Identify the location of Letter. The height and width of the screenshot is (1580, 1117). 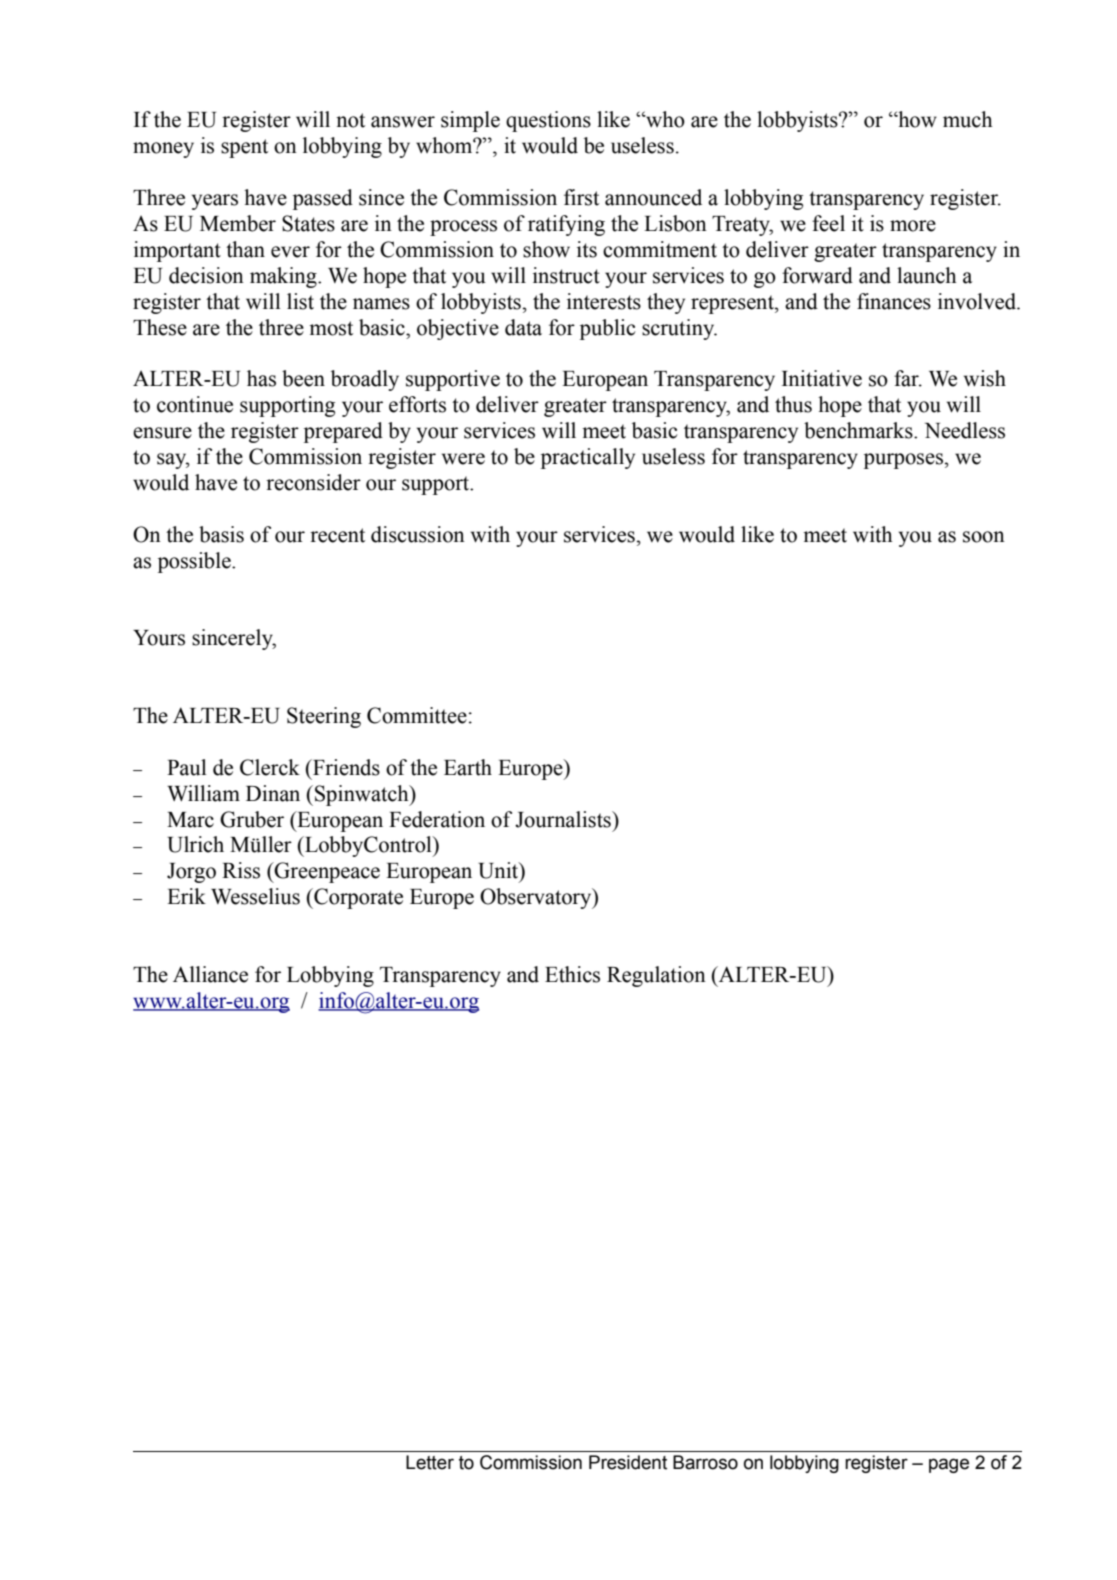
(430, 1462).
